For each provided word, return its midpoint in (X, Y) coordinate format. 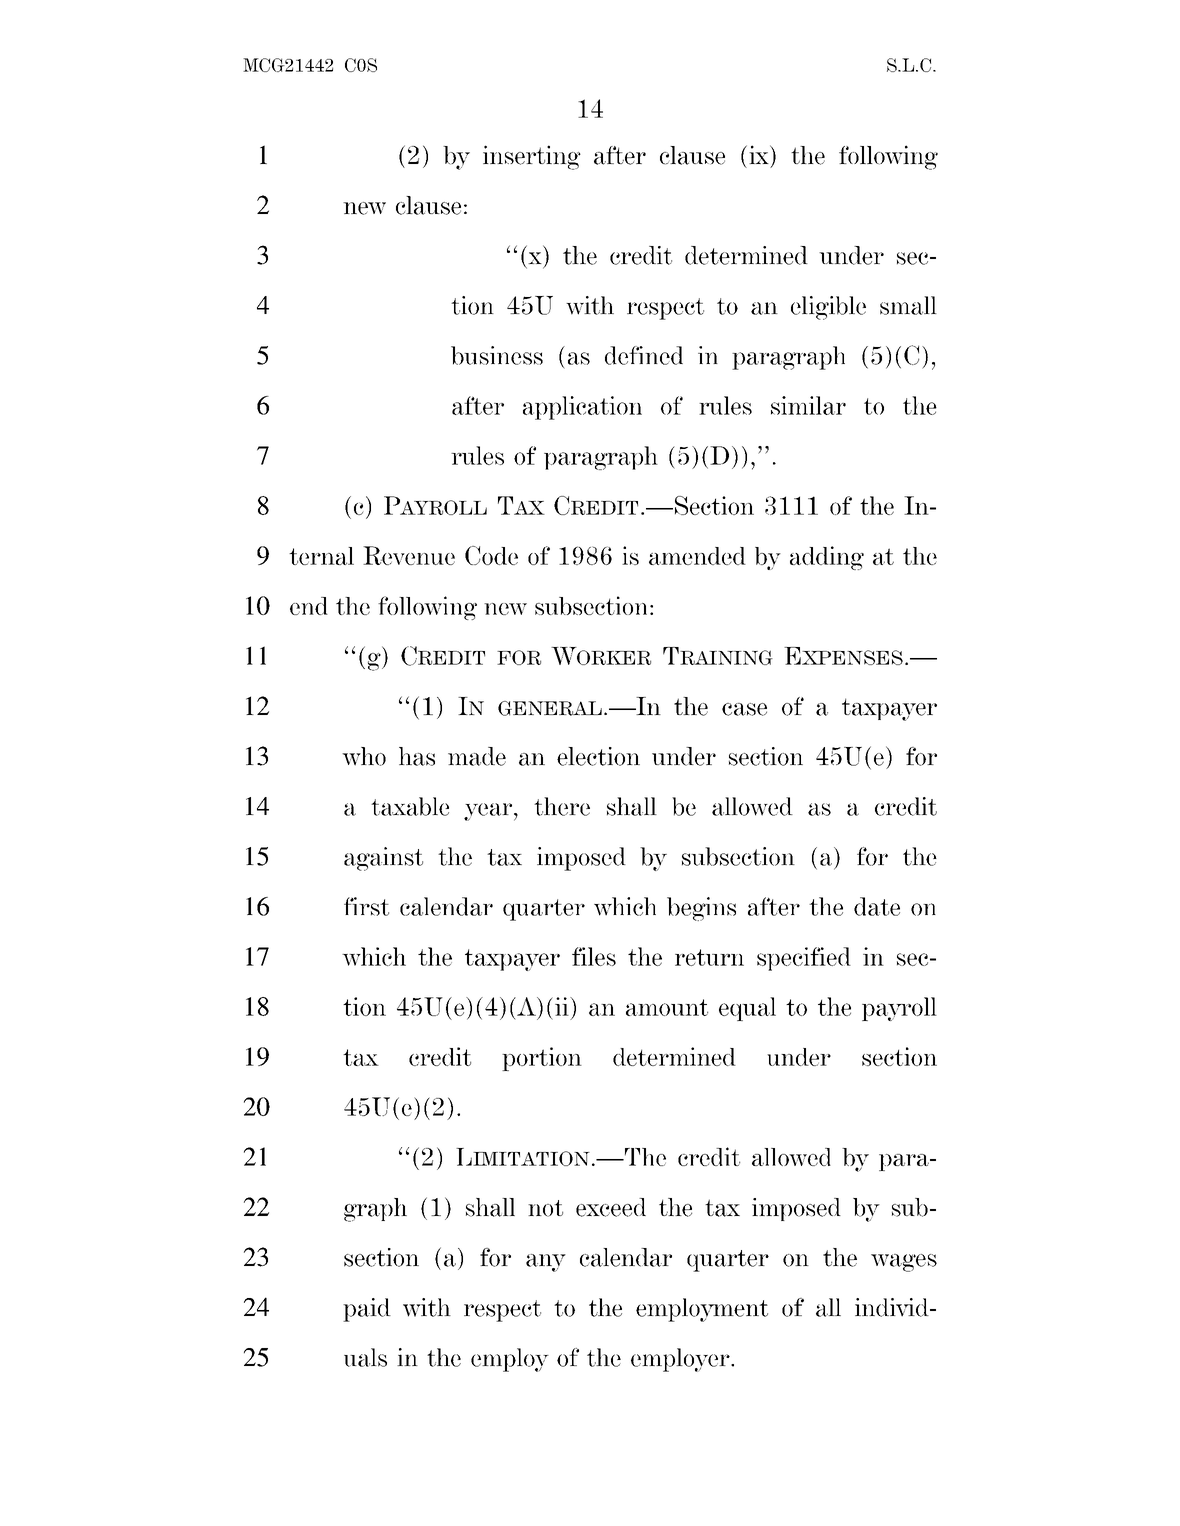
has (417, 756)
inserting (532, 157)
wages (904, 1263)
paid (367, 1310)
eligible (828, 308)
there (562, 806)
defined (644, 355)
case (744, 709)
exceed (611, 1207)
